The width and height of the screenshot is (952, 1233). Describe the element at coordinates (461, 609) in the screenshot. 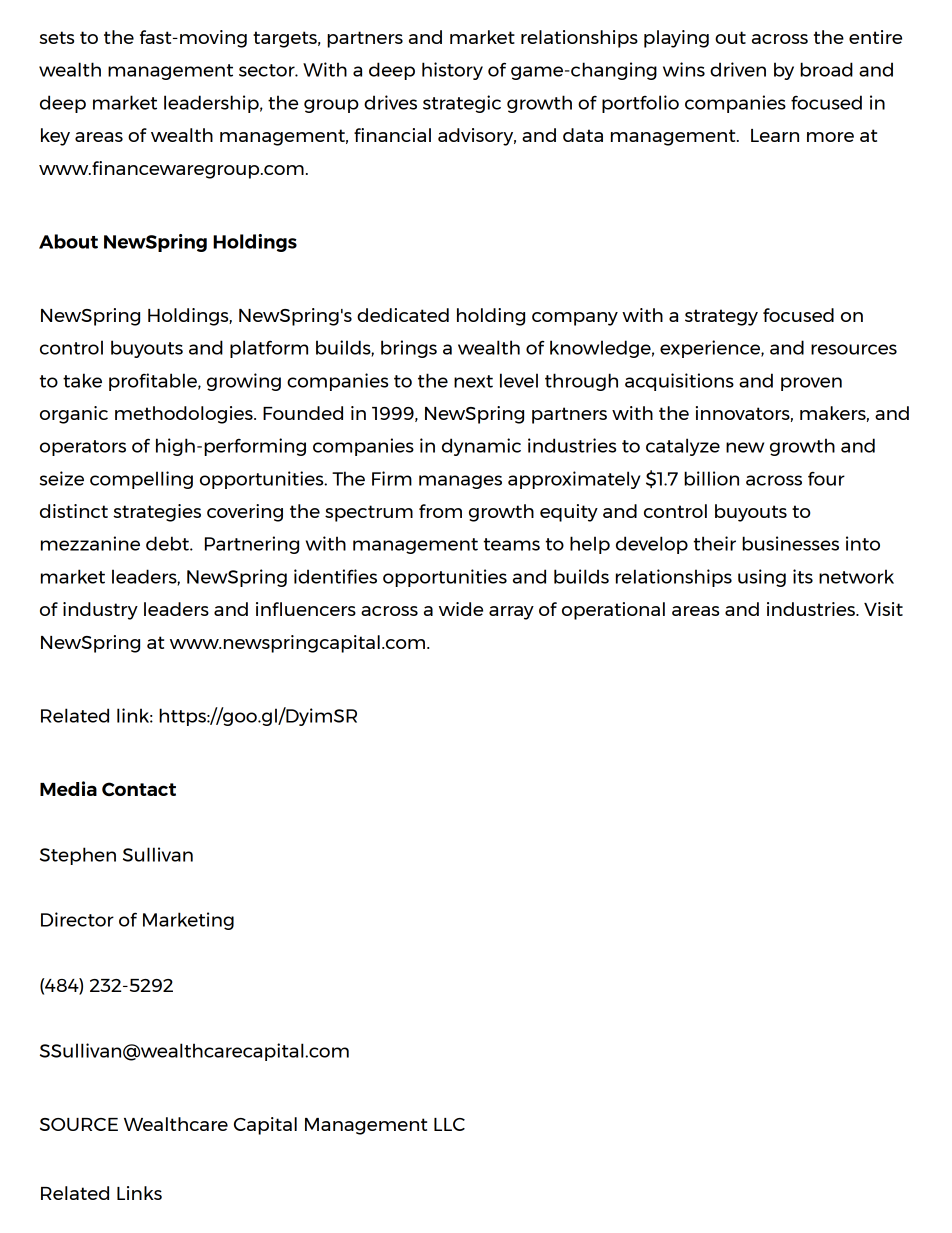

I see `wide` at that location.
